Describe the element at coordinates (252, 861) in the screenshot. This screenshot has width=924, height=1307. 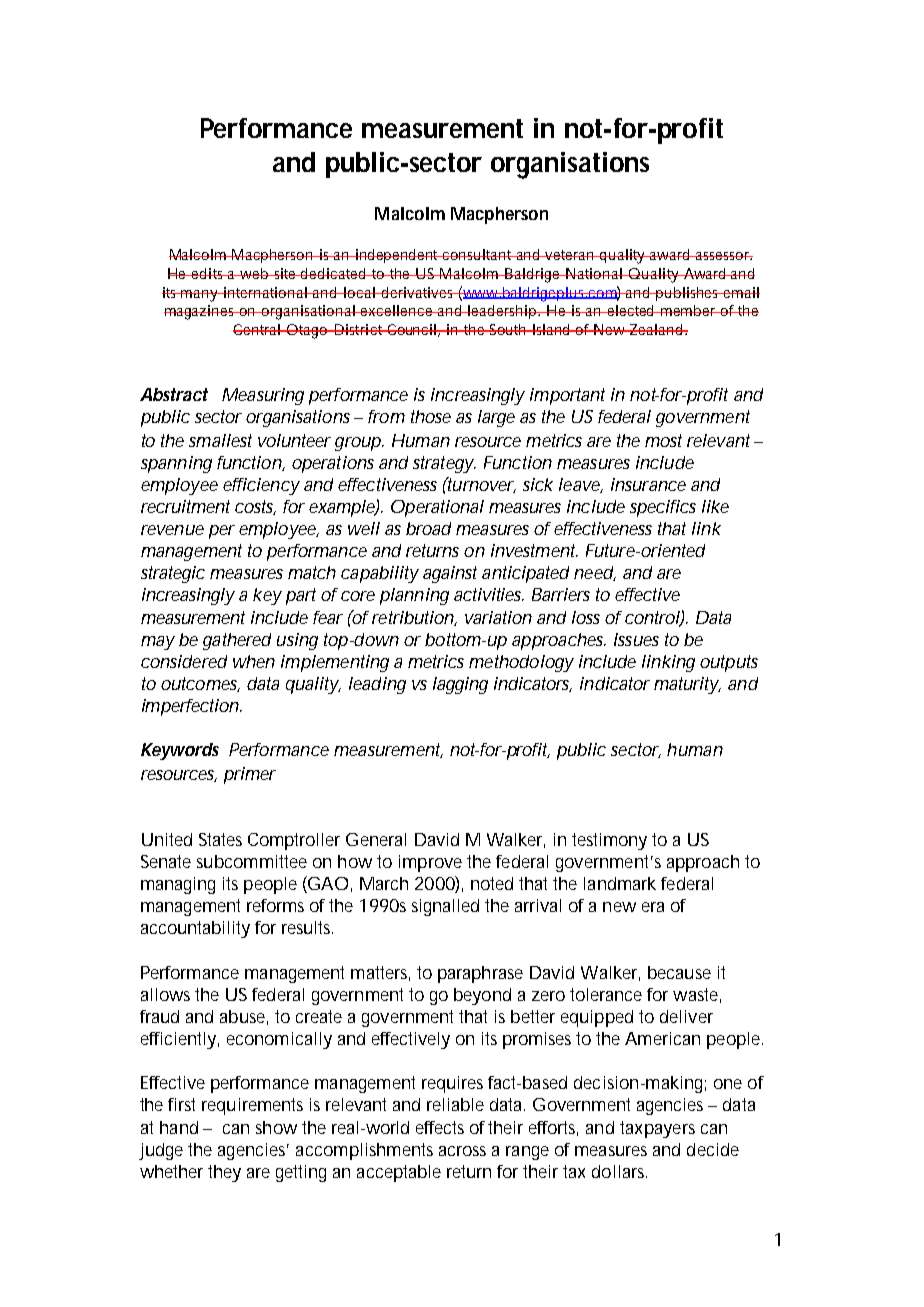
I see `subcommittee` at that location.
